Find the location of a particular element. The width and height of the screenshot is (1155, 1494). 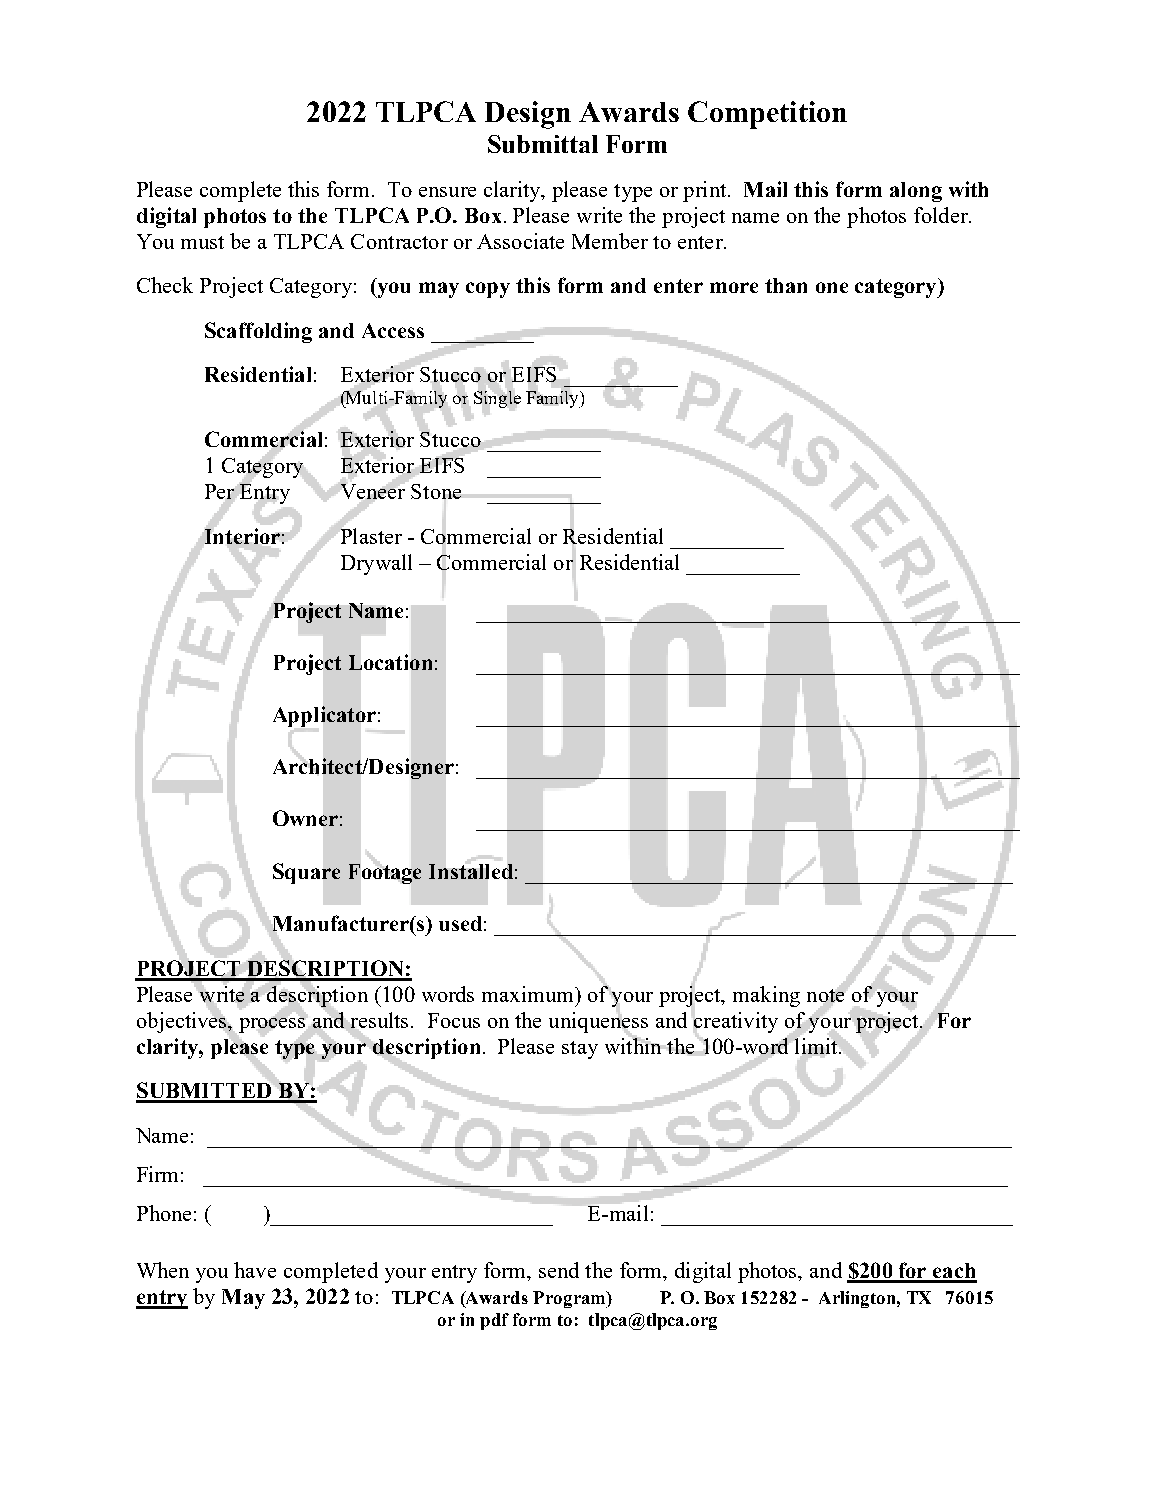

note is located at coordinates (825, 995).
